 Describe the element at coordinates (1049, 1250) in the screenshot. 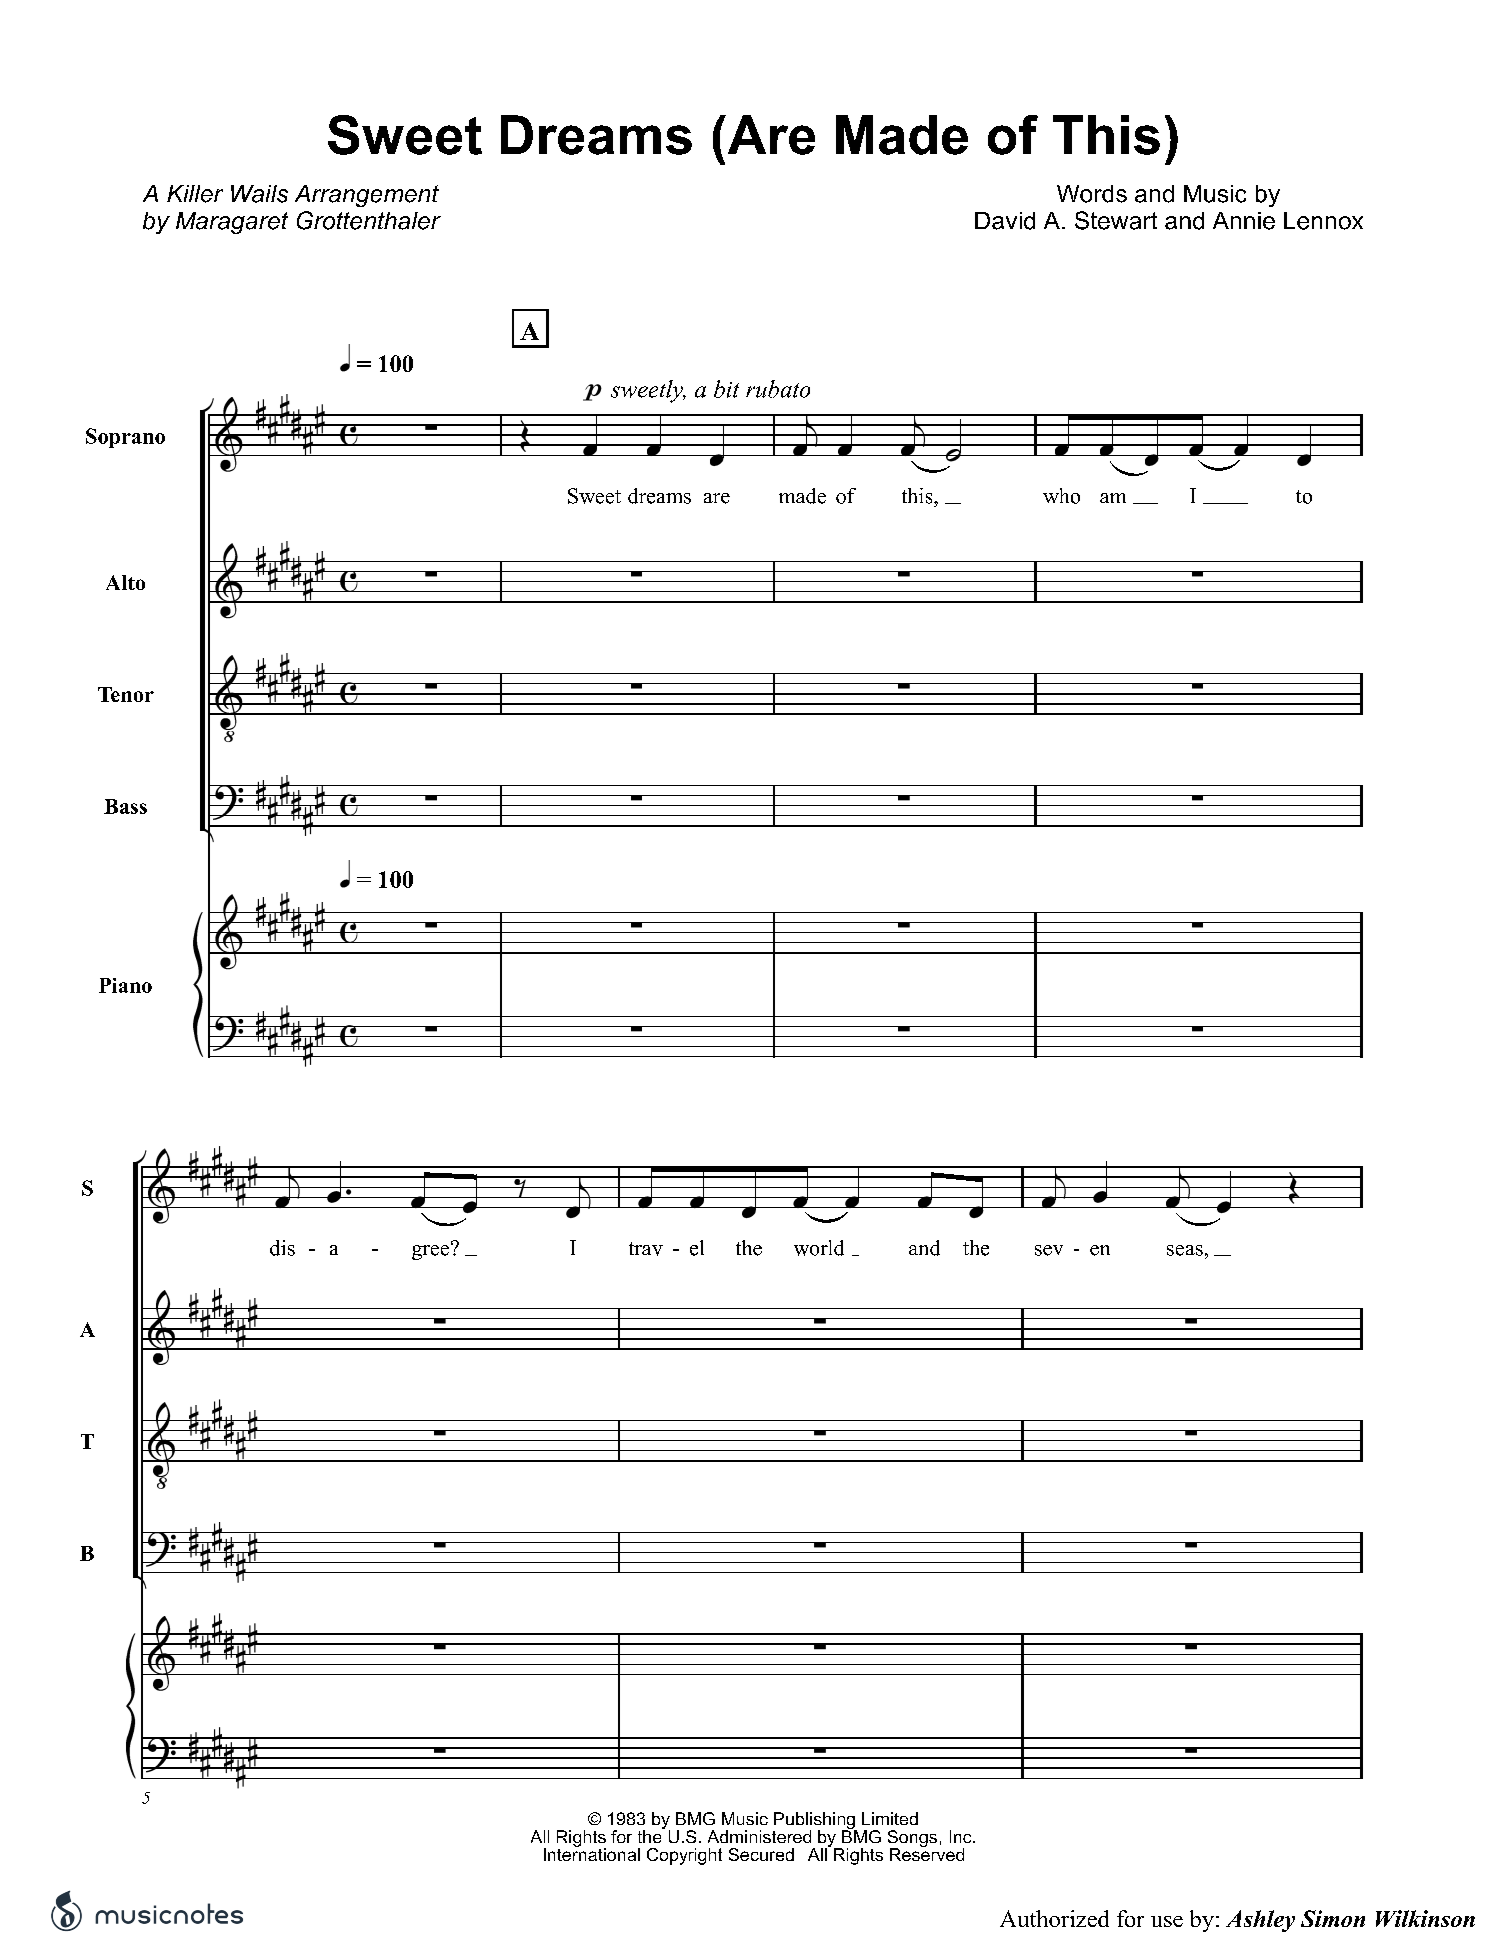

I see `sev` at that location.
